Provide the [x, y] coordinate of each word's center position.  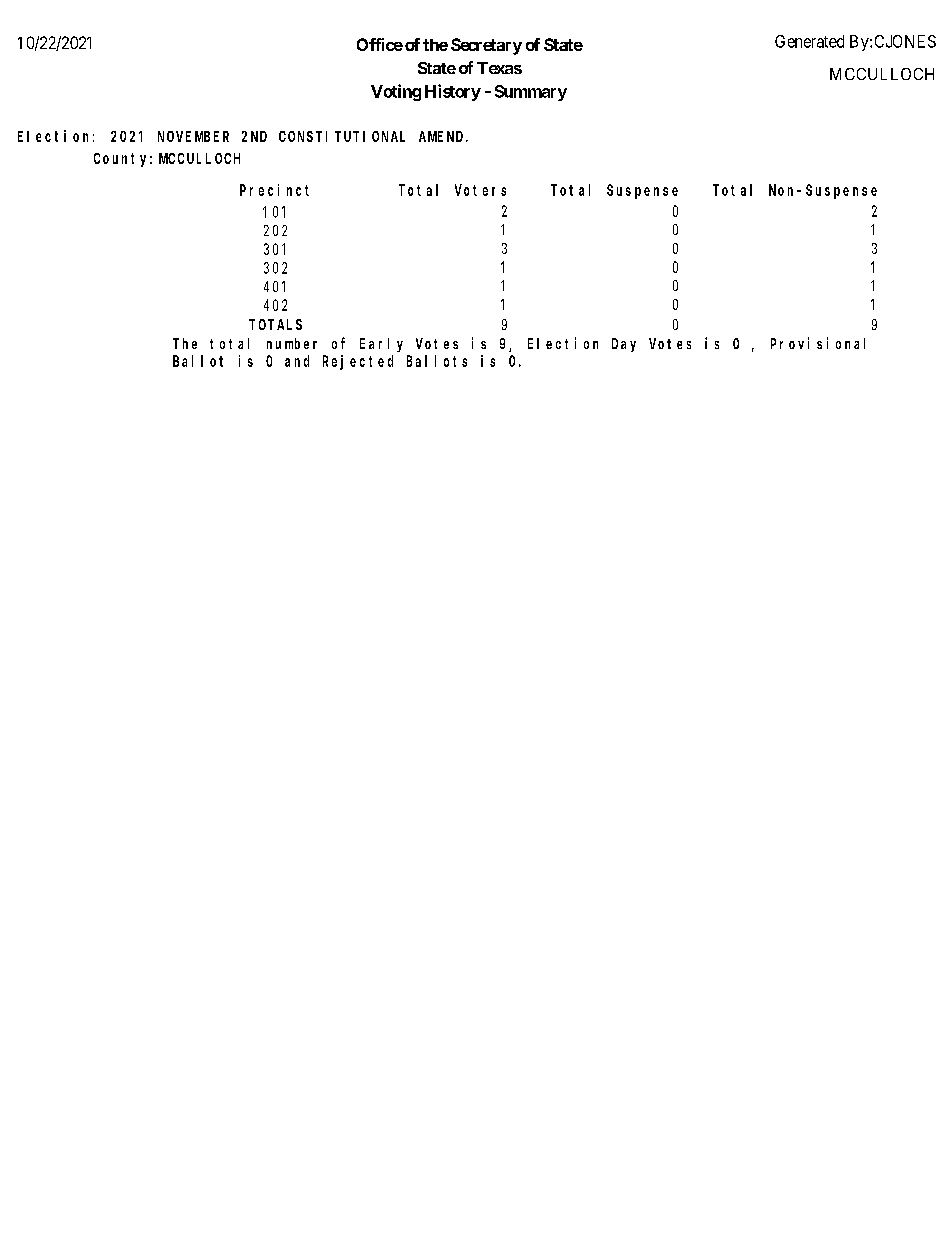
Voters [480, 190]
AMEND [443, 136]
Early [381, 345]
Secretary [486, 46]
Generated [809, 41]
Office [380, 44]
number [292, 343]
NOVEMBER [193, 136]
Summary [531, 93]
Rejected [358, 362]
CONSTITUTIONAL [342, 136]
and [297, 361]
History [453, 92]
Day [624, 345]
